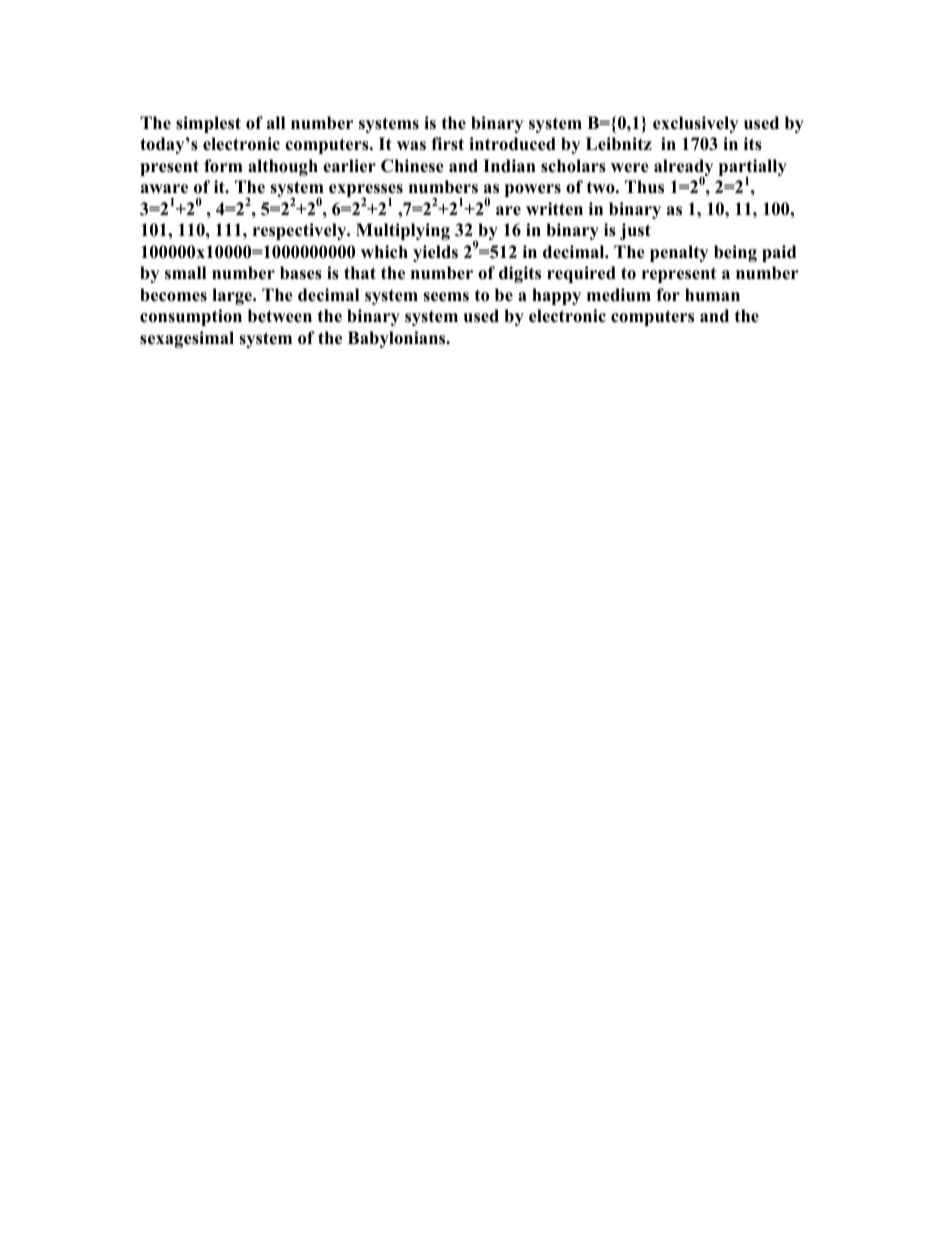 This screenshot has width=952, height=1233. What do you see at coordinates (635, 231) in the screenshot?
I see `just` at bounding box center [635, 231].
